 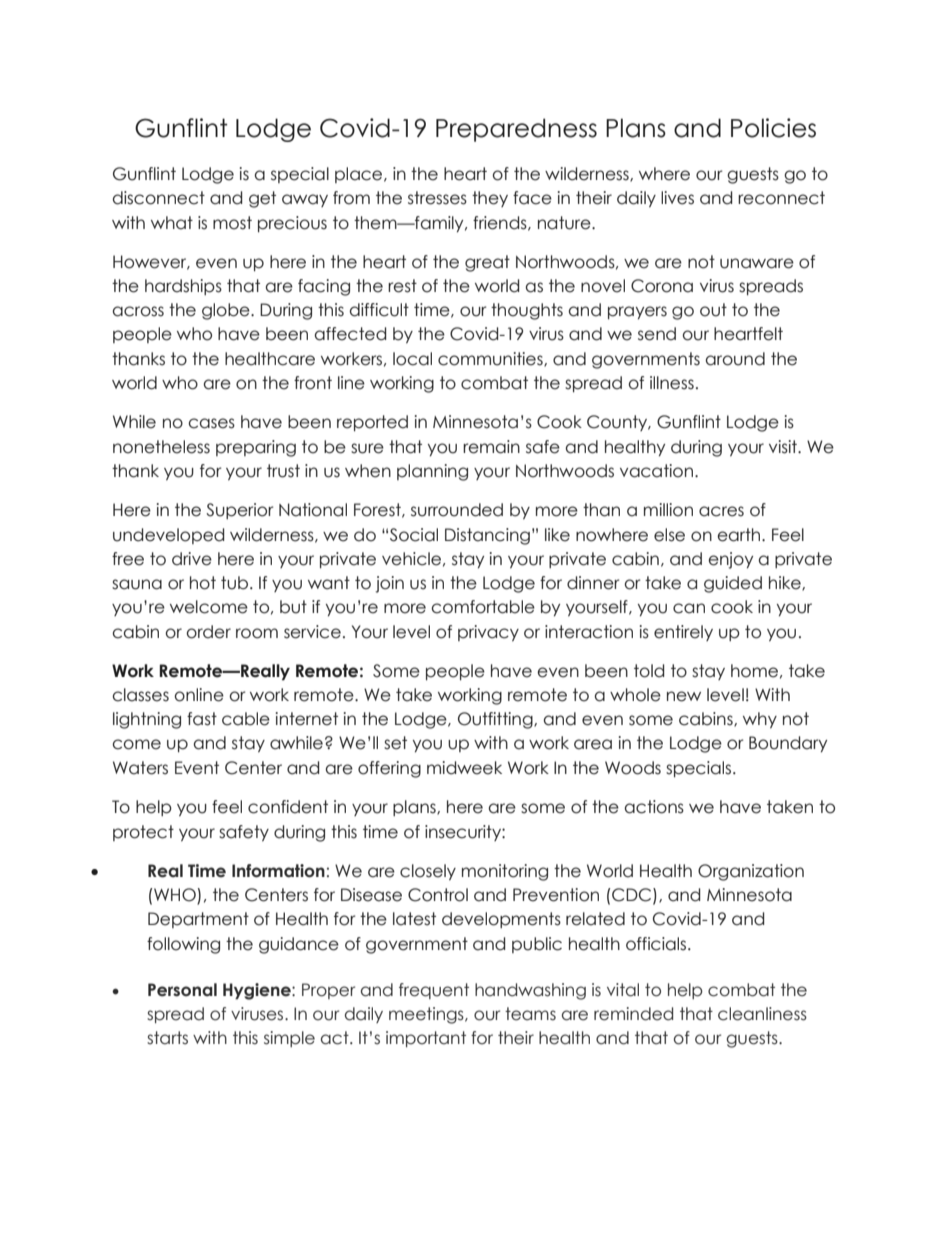 I want to click on reminded, so click(x=633, y=1014).
